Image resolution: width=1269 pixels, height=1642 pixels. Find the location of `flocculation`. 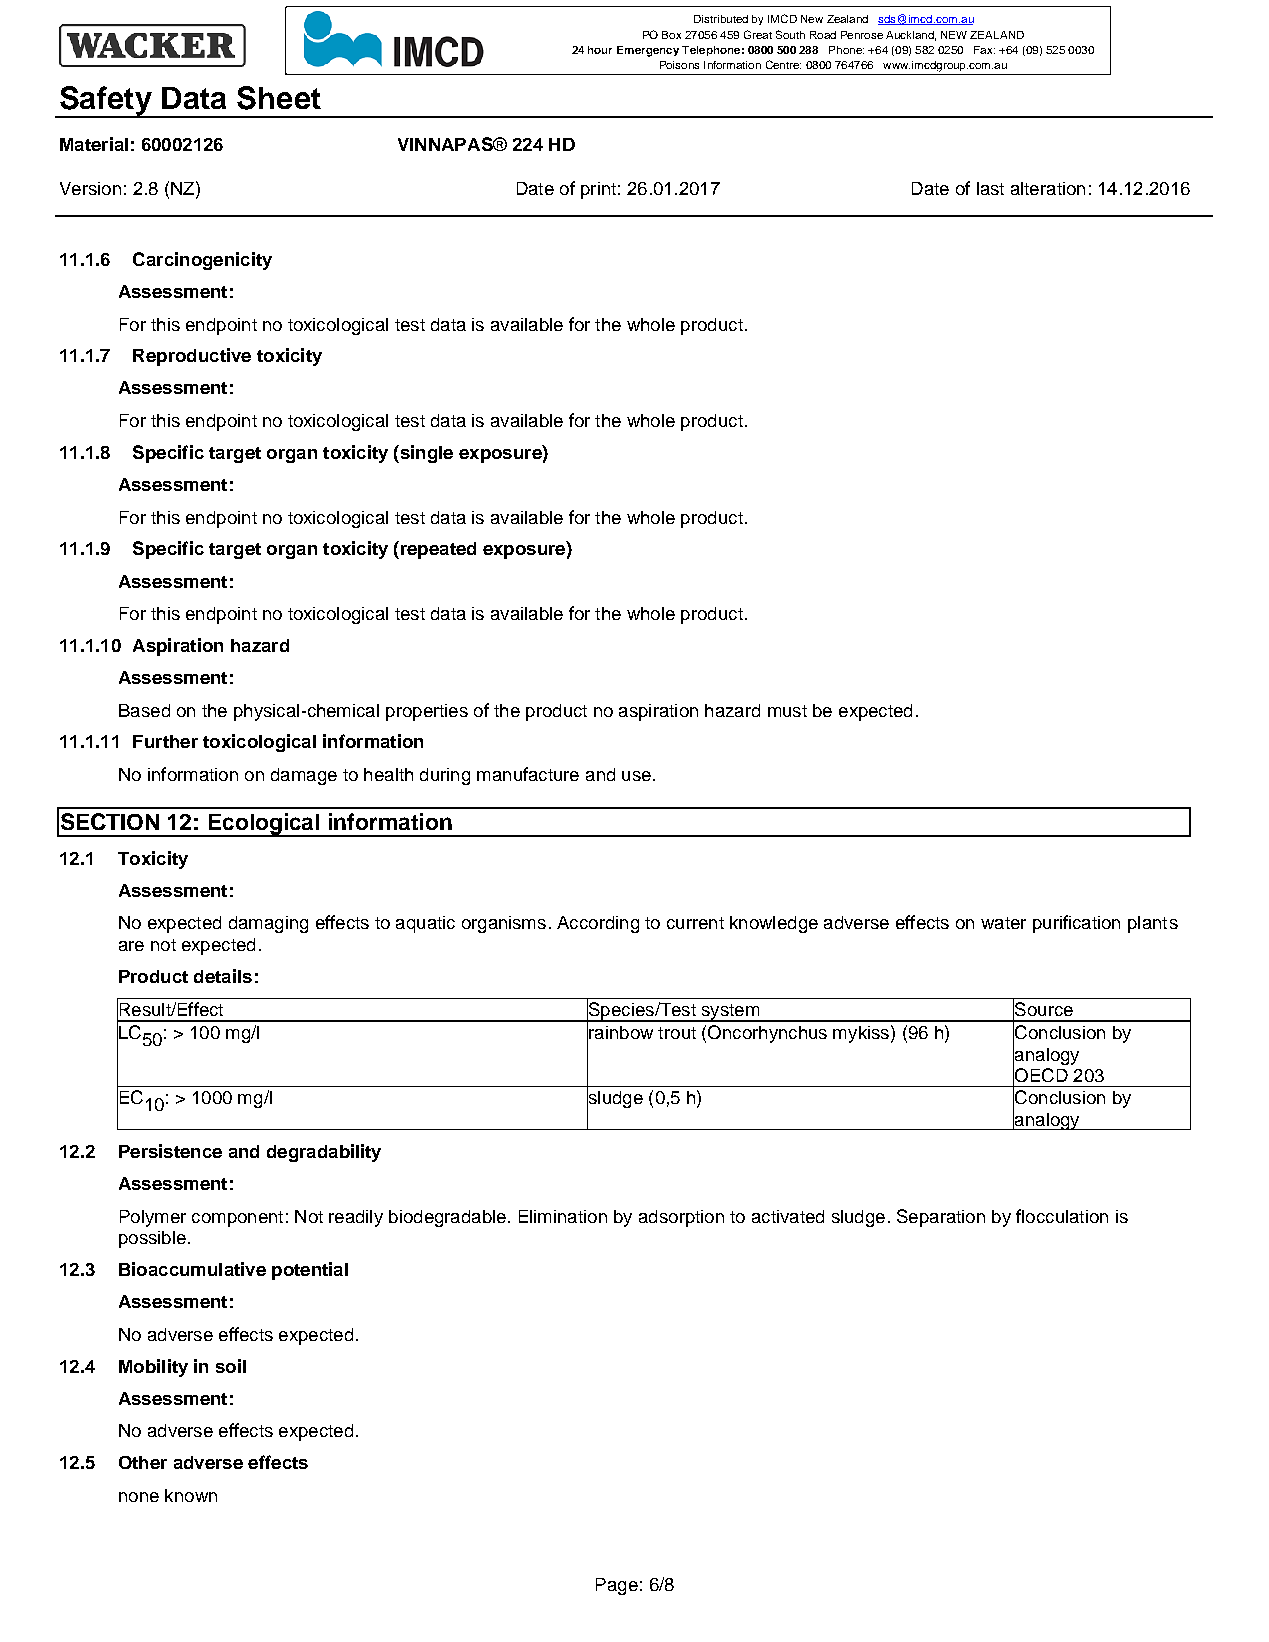

flocculation is located at coordinates (1062, 1216).
